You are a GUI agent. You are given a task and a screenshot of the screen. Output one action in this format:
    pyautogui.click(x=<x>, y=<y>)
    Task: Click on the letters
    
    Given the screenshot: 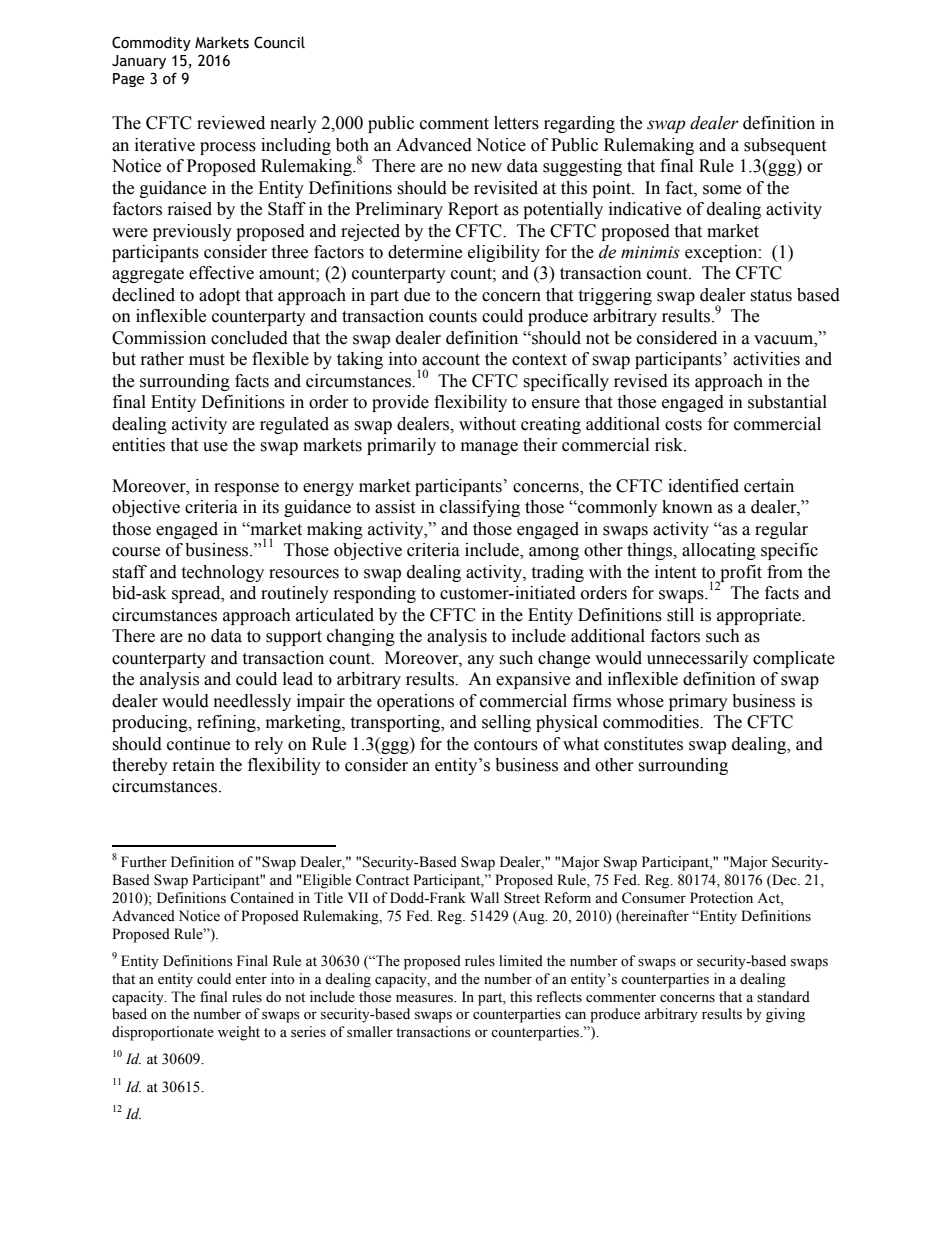 What is the action you would take?
    pyautogui.click(x=516, y=123)
